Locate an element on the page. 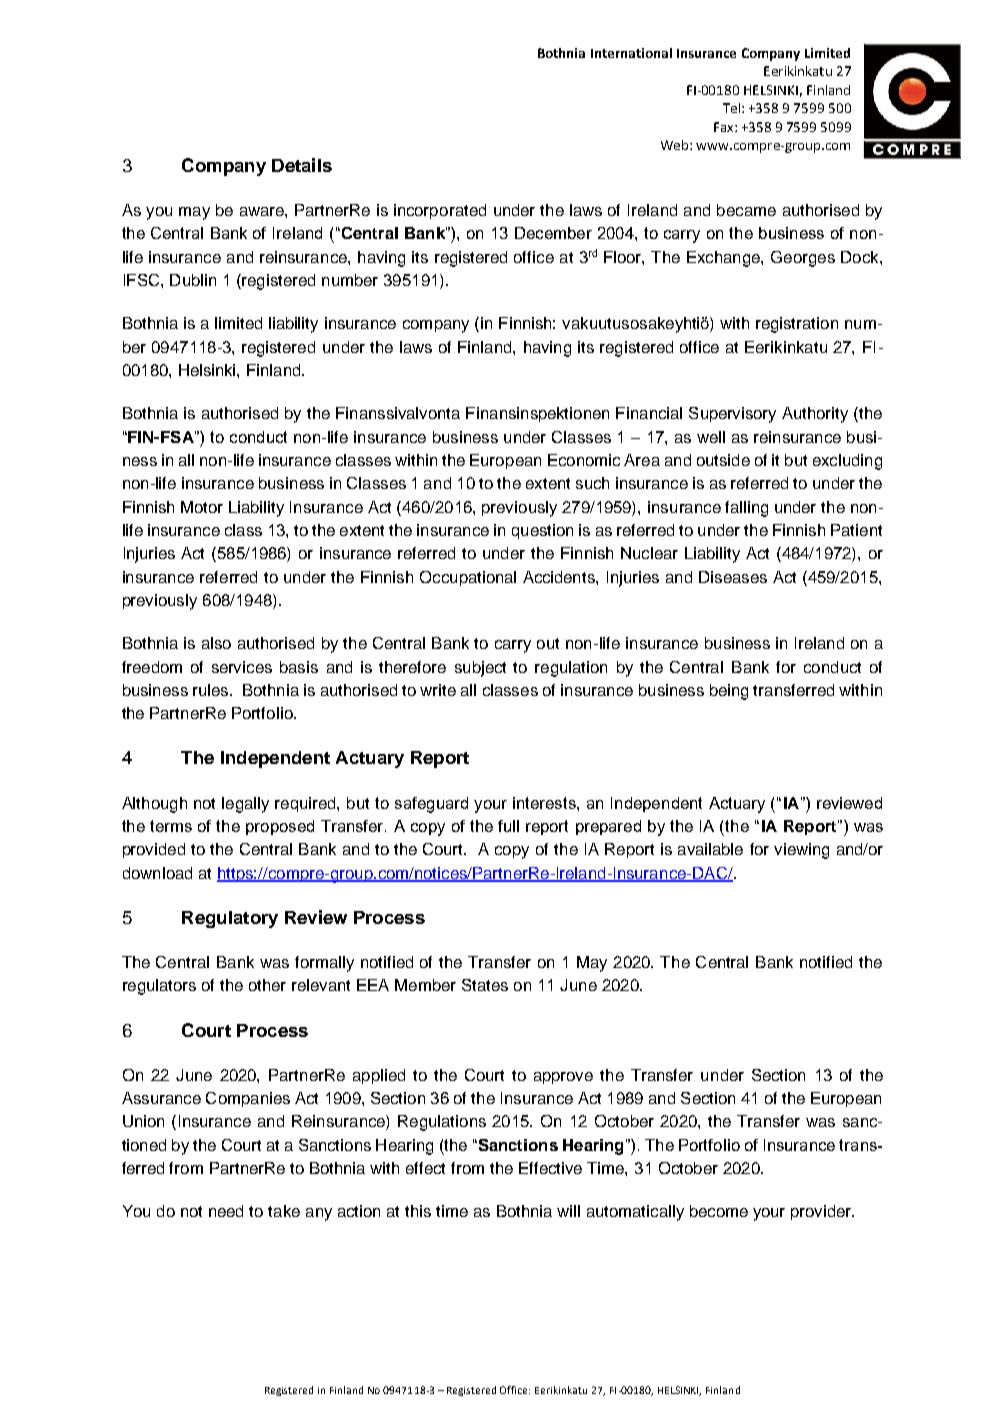  International is located at coordinates (631, 53).
